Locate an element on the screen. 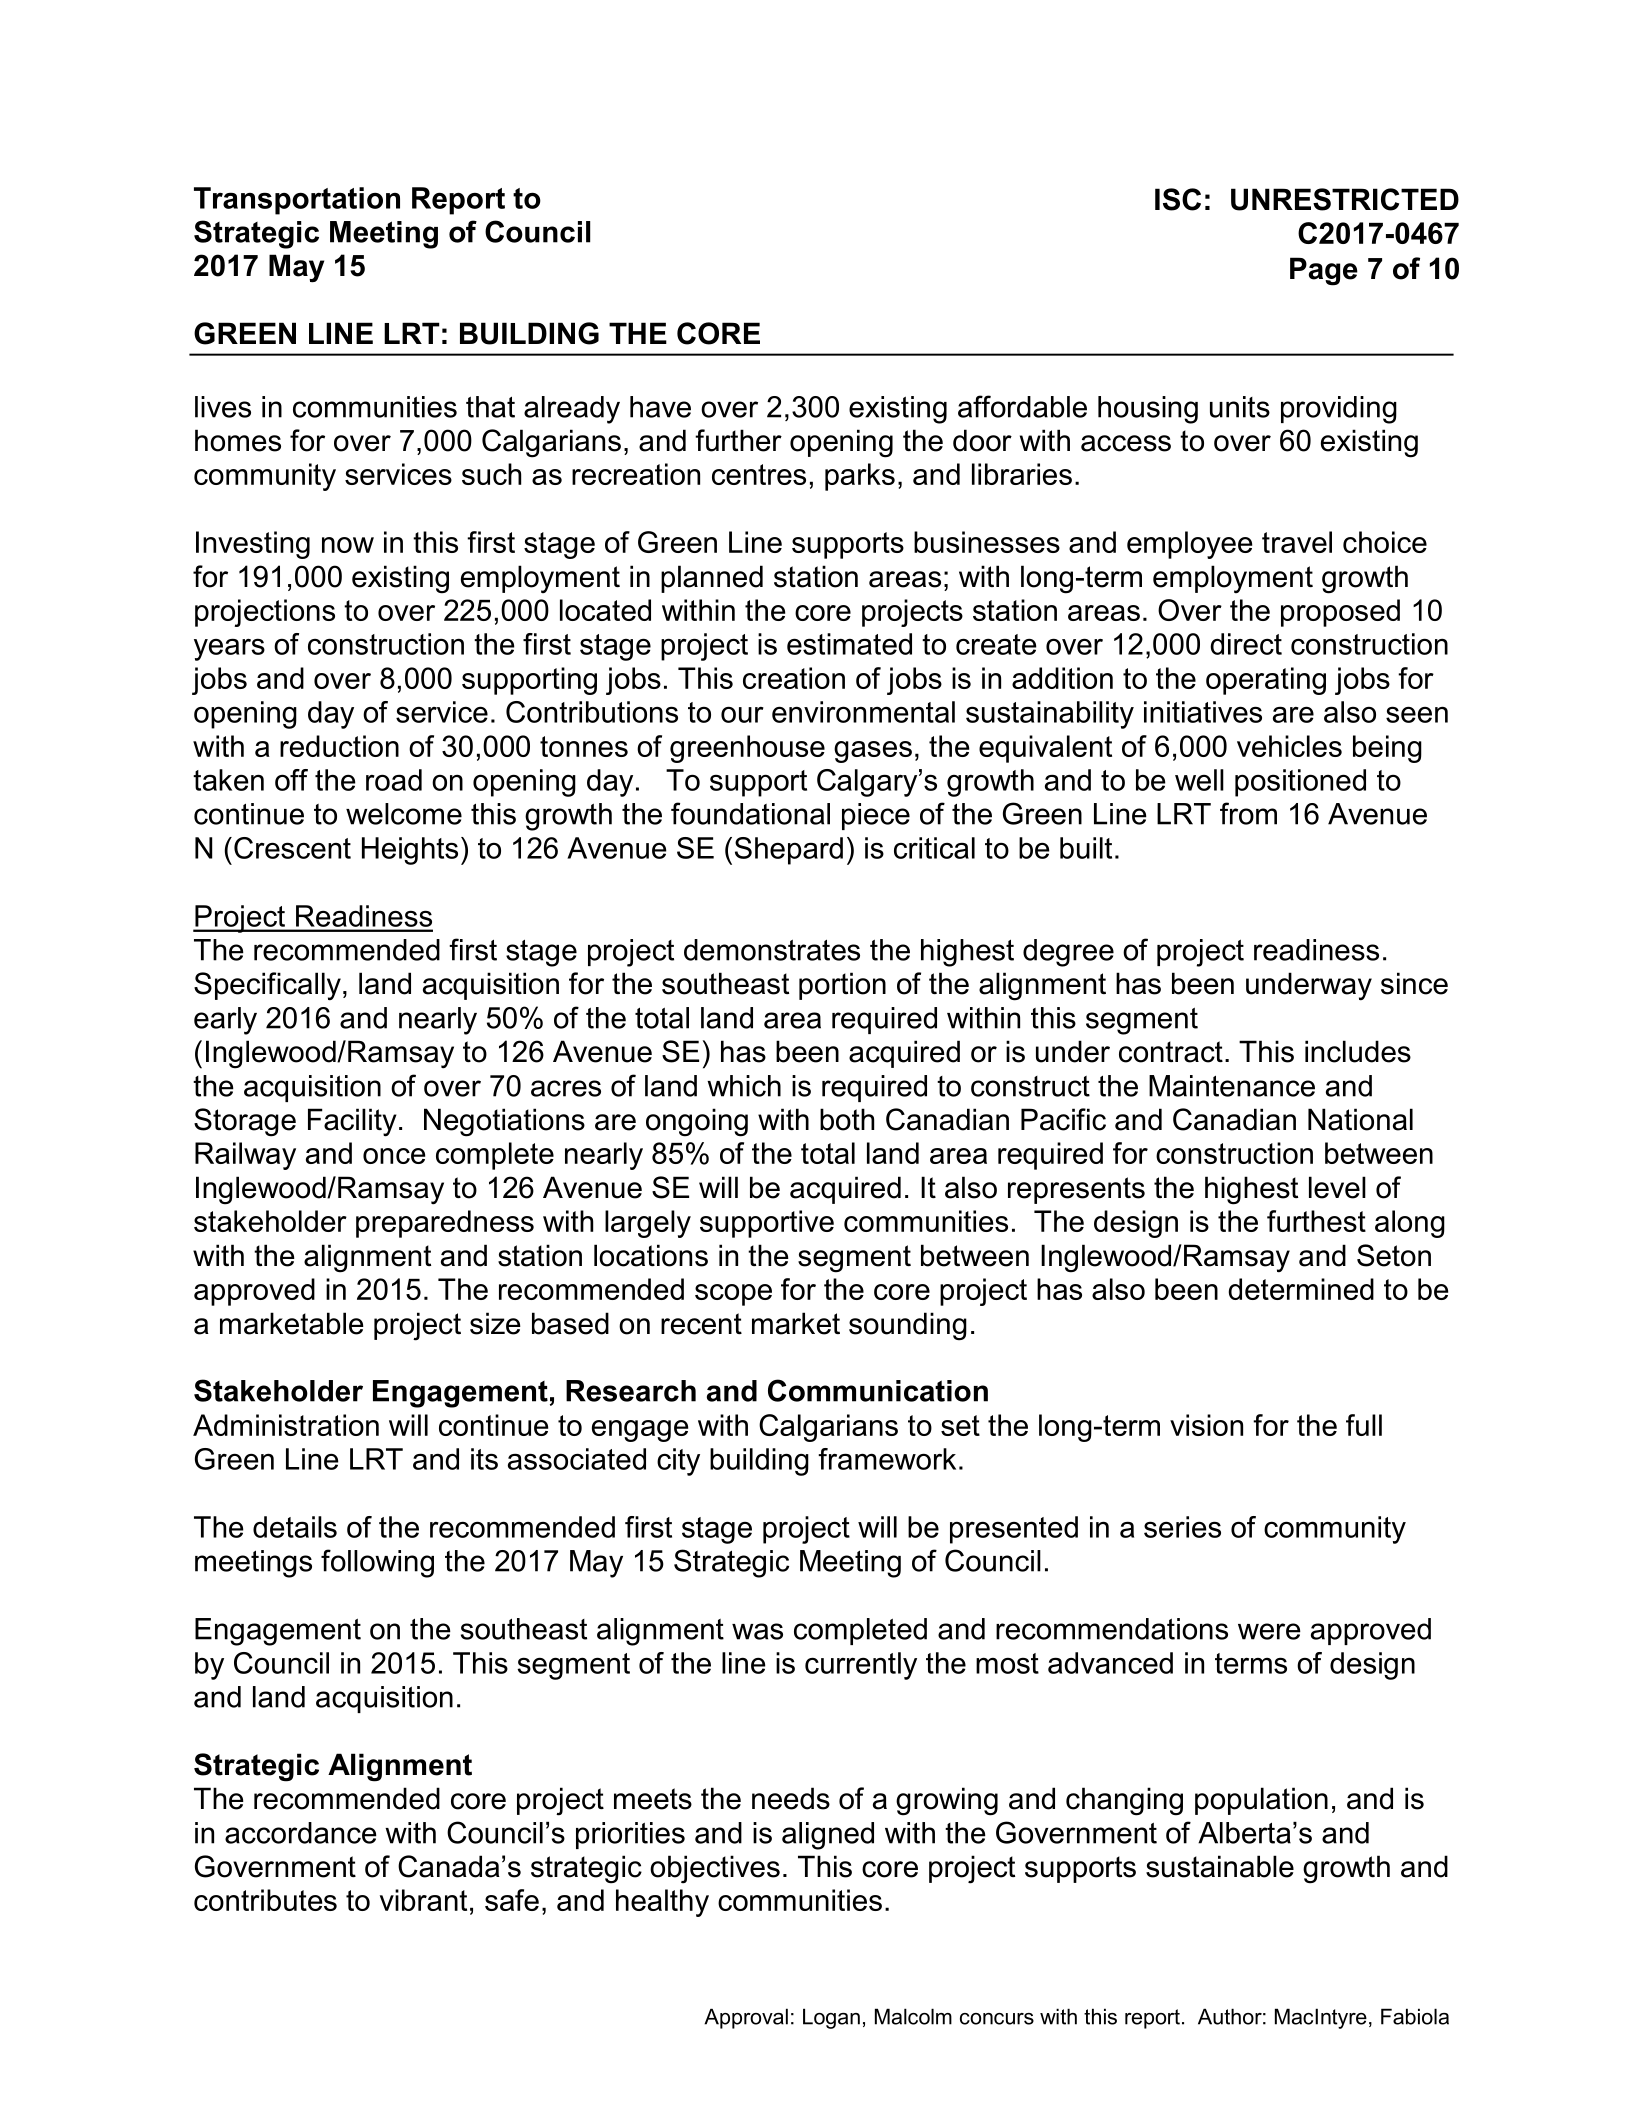  Shepard is located at coordinates (789, 851).
